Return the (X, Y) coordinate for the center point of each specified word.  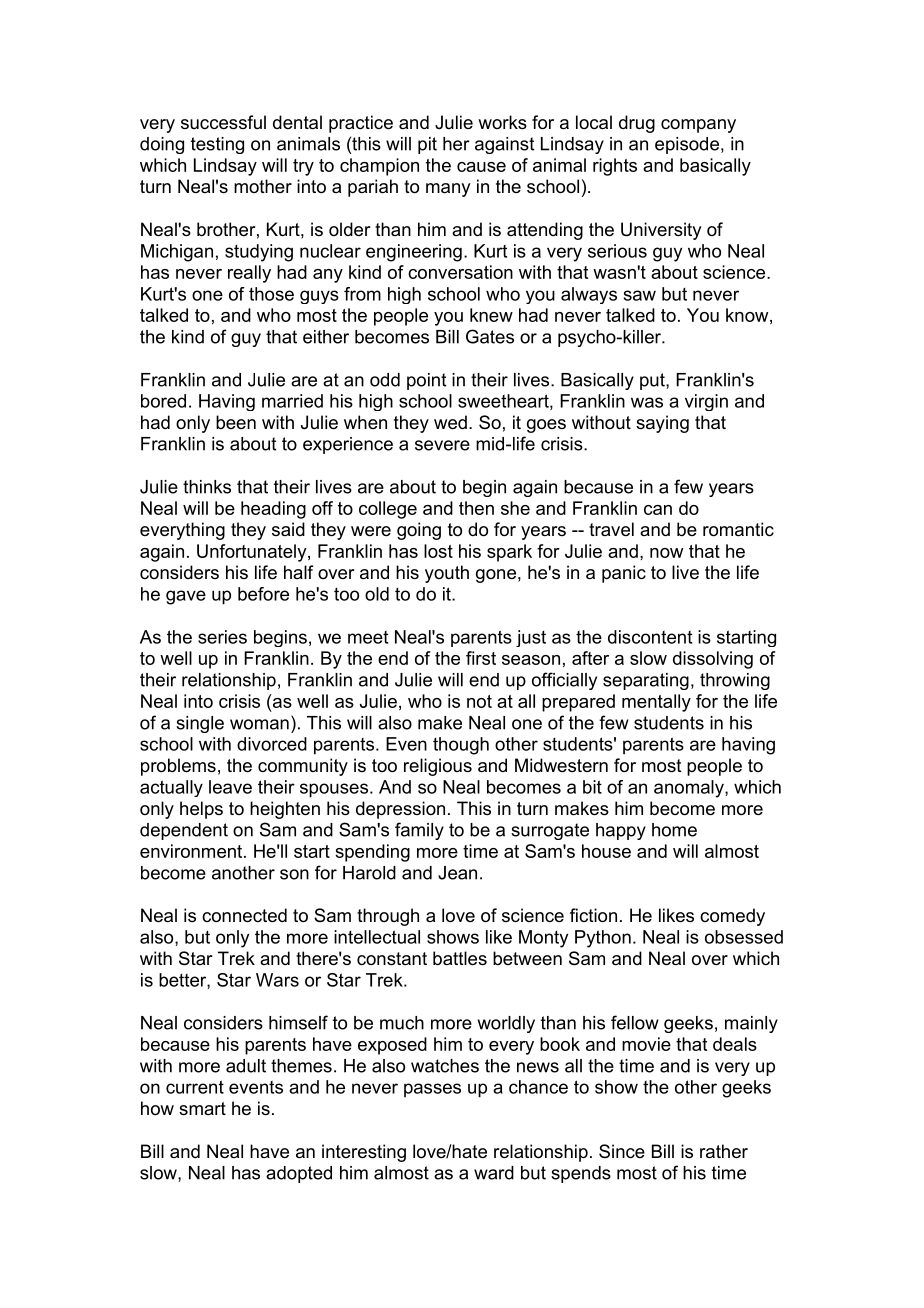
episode (687, 145)
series (222, 637)
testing (217, 145)
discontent (650, 637)
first (481, 658)
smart (202, 1108)
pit (427, 145)
